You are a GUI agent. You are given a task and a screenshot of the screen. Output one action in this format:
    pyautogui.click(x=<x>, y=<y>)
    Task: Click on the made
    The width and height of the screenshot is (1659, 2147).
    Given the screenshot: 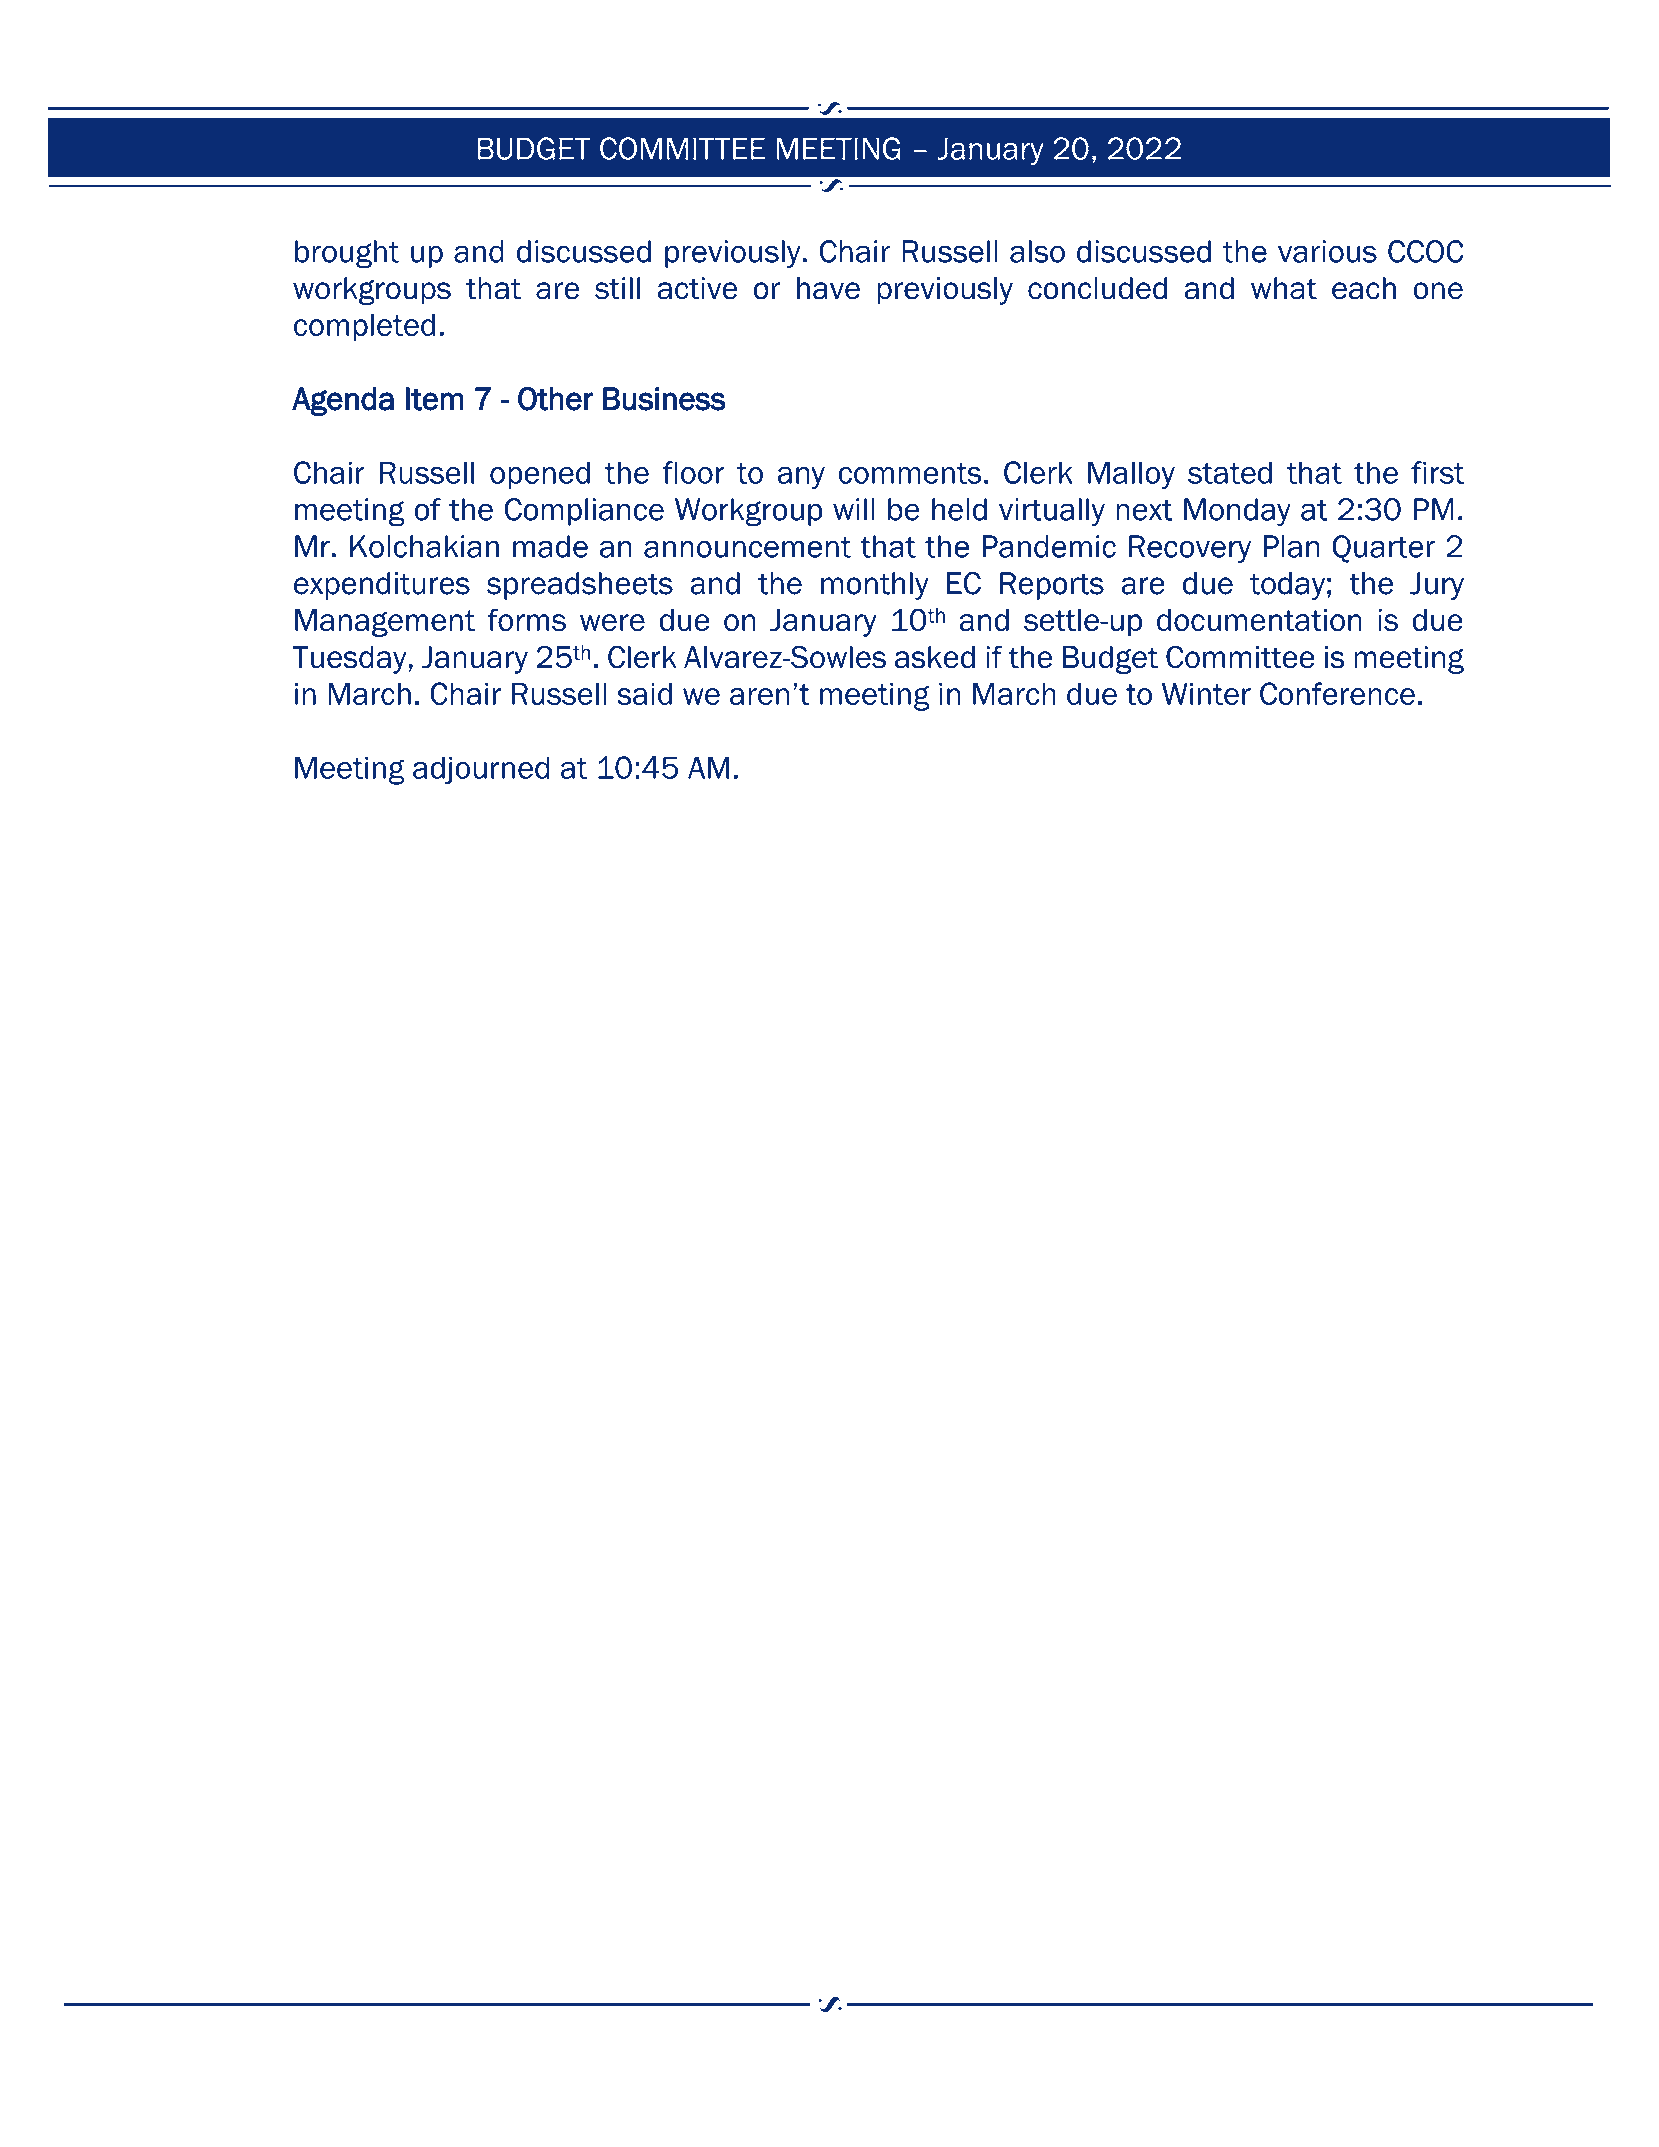 What is the action you would take?
    pyautogui.click(x=550, y=546)
